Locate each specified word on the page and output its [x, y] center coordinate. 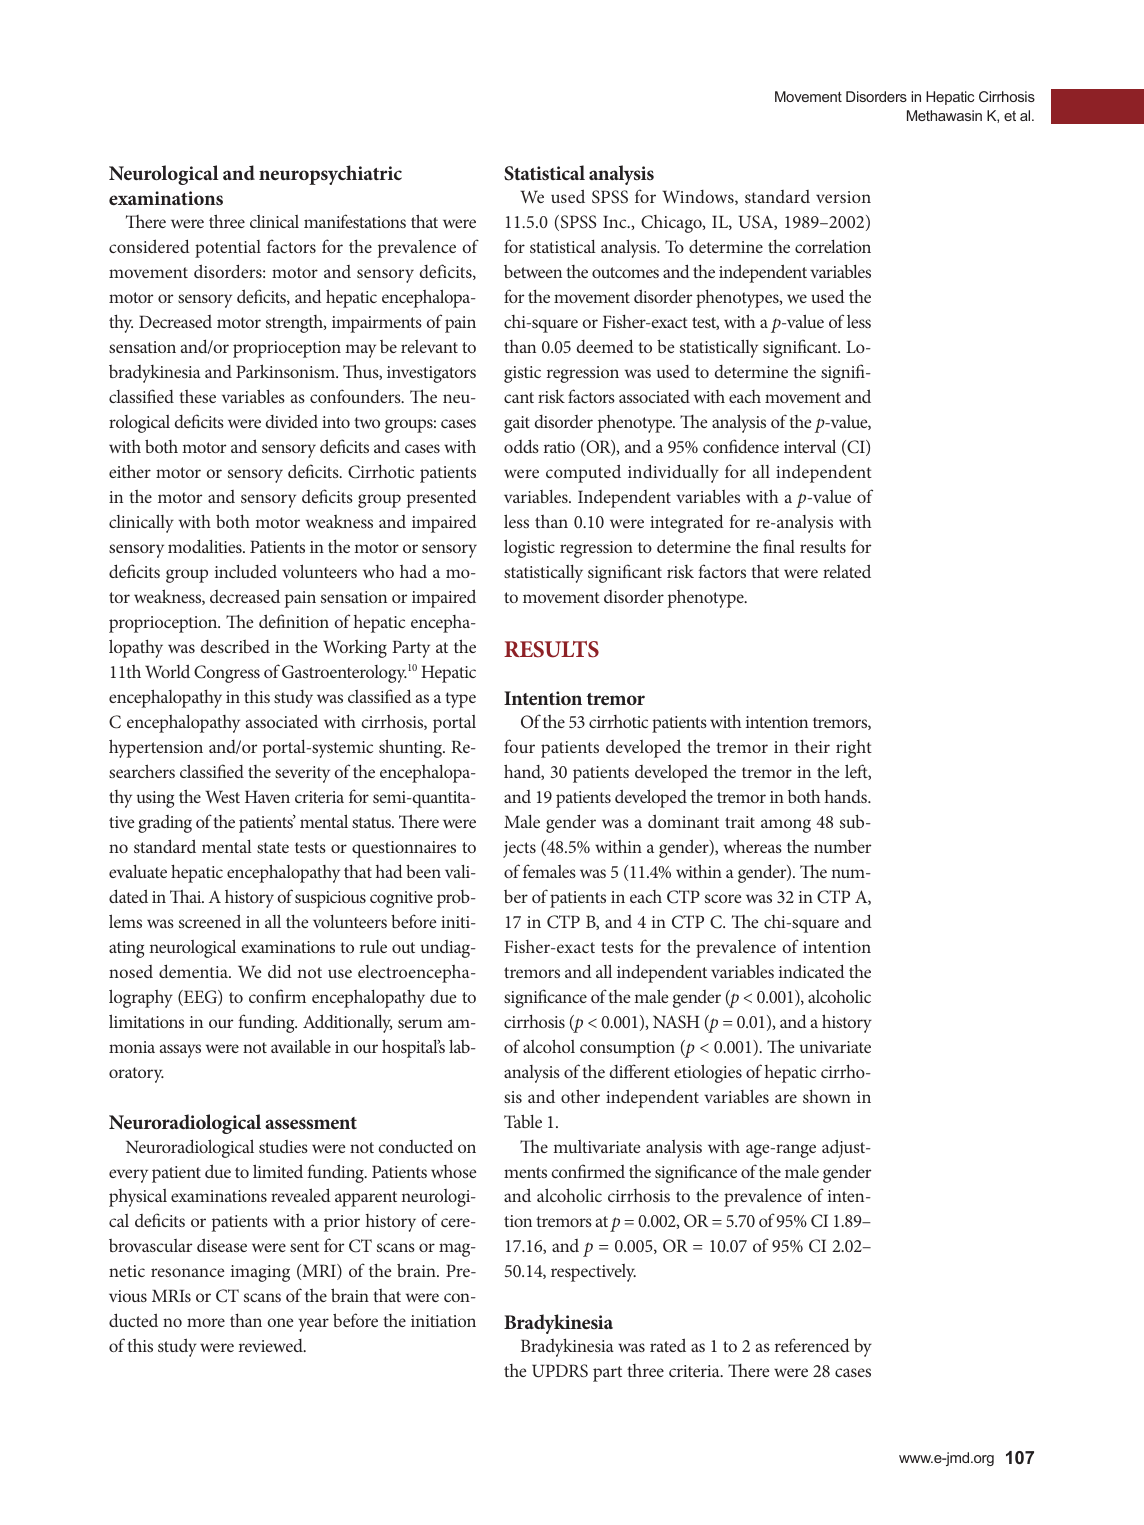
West [222, 796]
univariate [835, 1047]
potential [228, 249]
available [301, 1046]
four [519, 746]
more [206, 1322]
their [812, 746]
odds [521, 446]
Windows [699, 197]
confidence [741, 446]
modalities [206, 546]
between [533, 271]
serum [420, 1023]
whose [453, 1171]
